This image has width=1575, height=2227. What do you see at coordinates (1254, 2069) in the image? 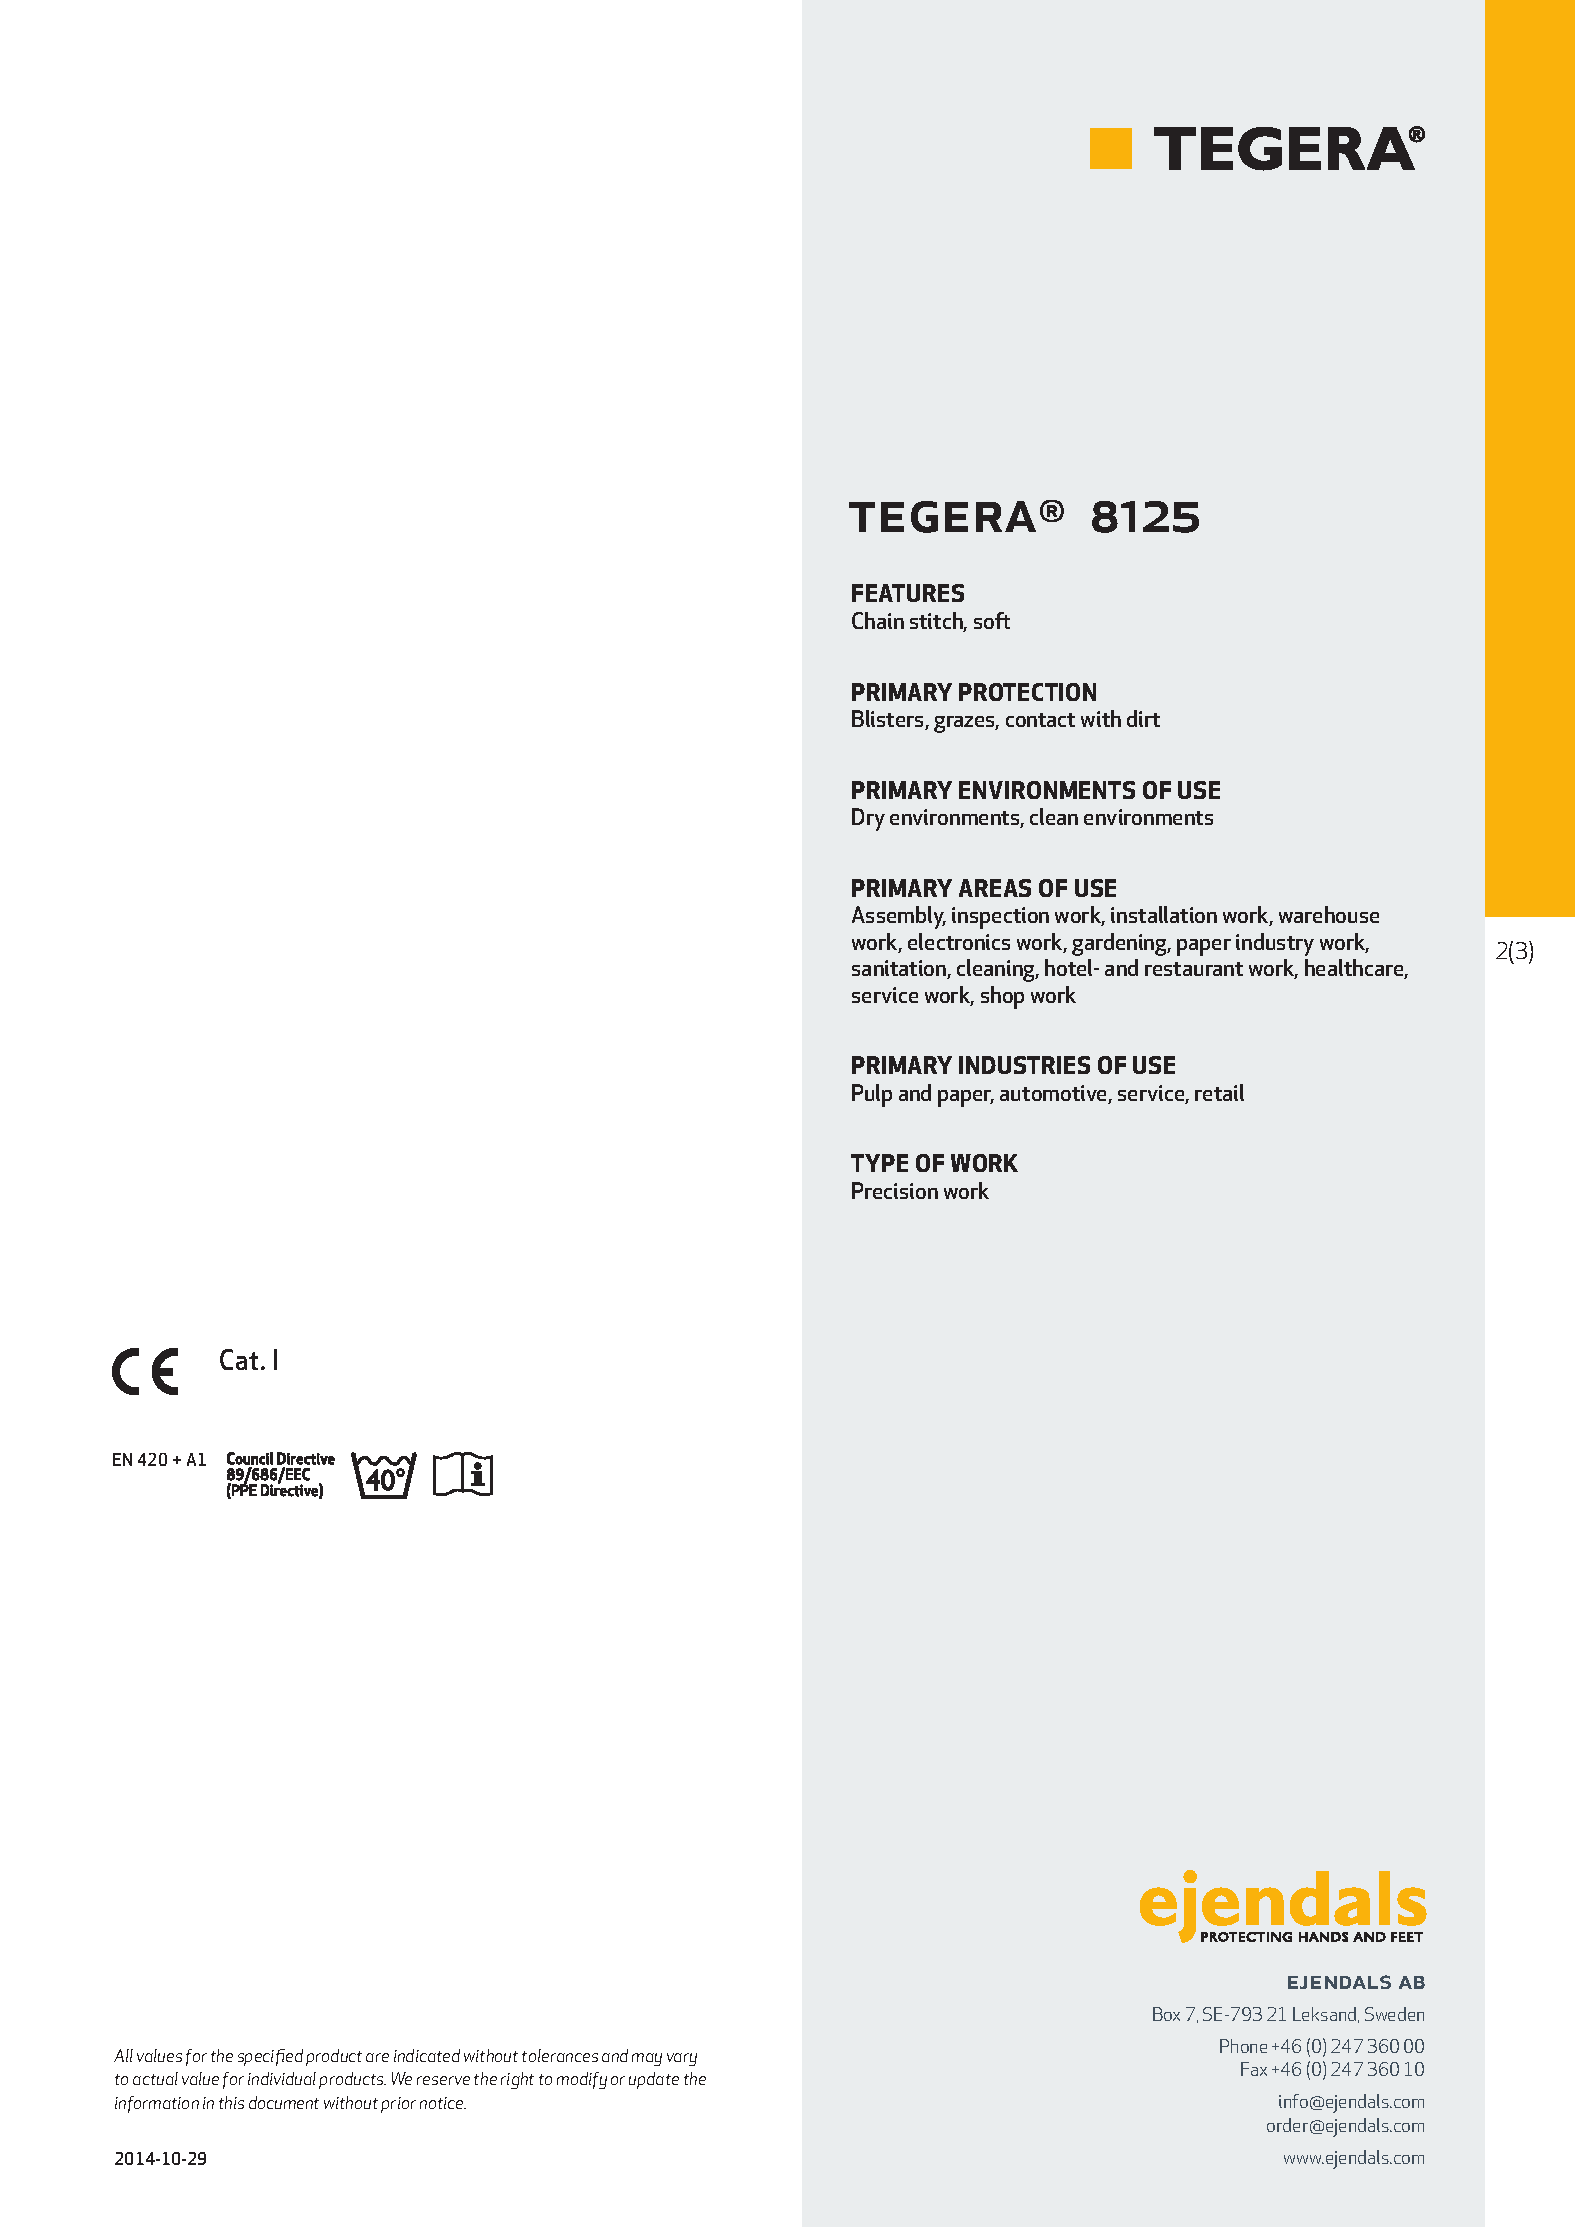
I see `Fax` at bounding box center [1254, 2069].
